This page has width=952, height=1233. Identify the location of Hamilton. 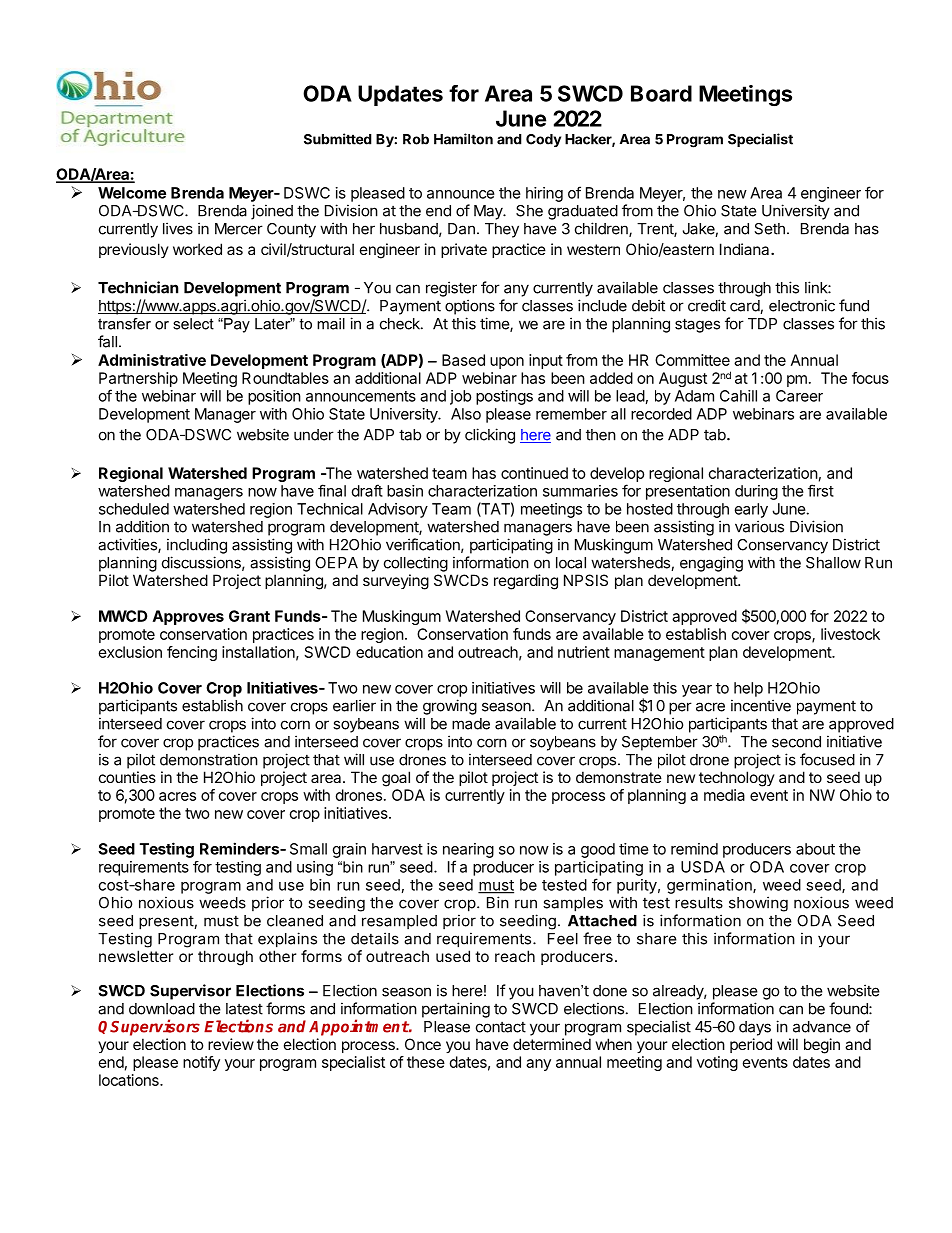
(463, 139).
